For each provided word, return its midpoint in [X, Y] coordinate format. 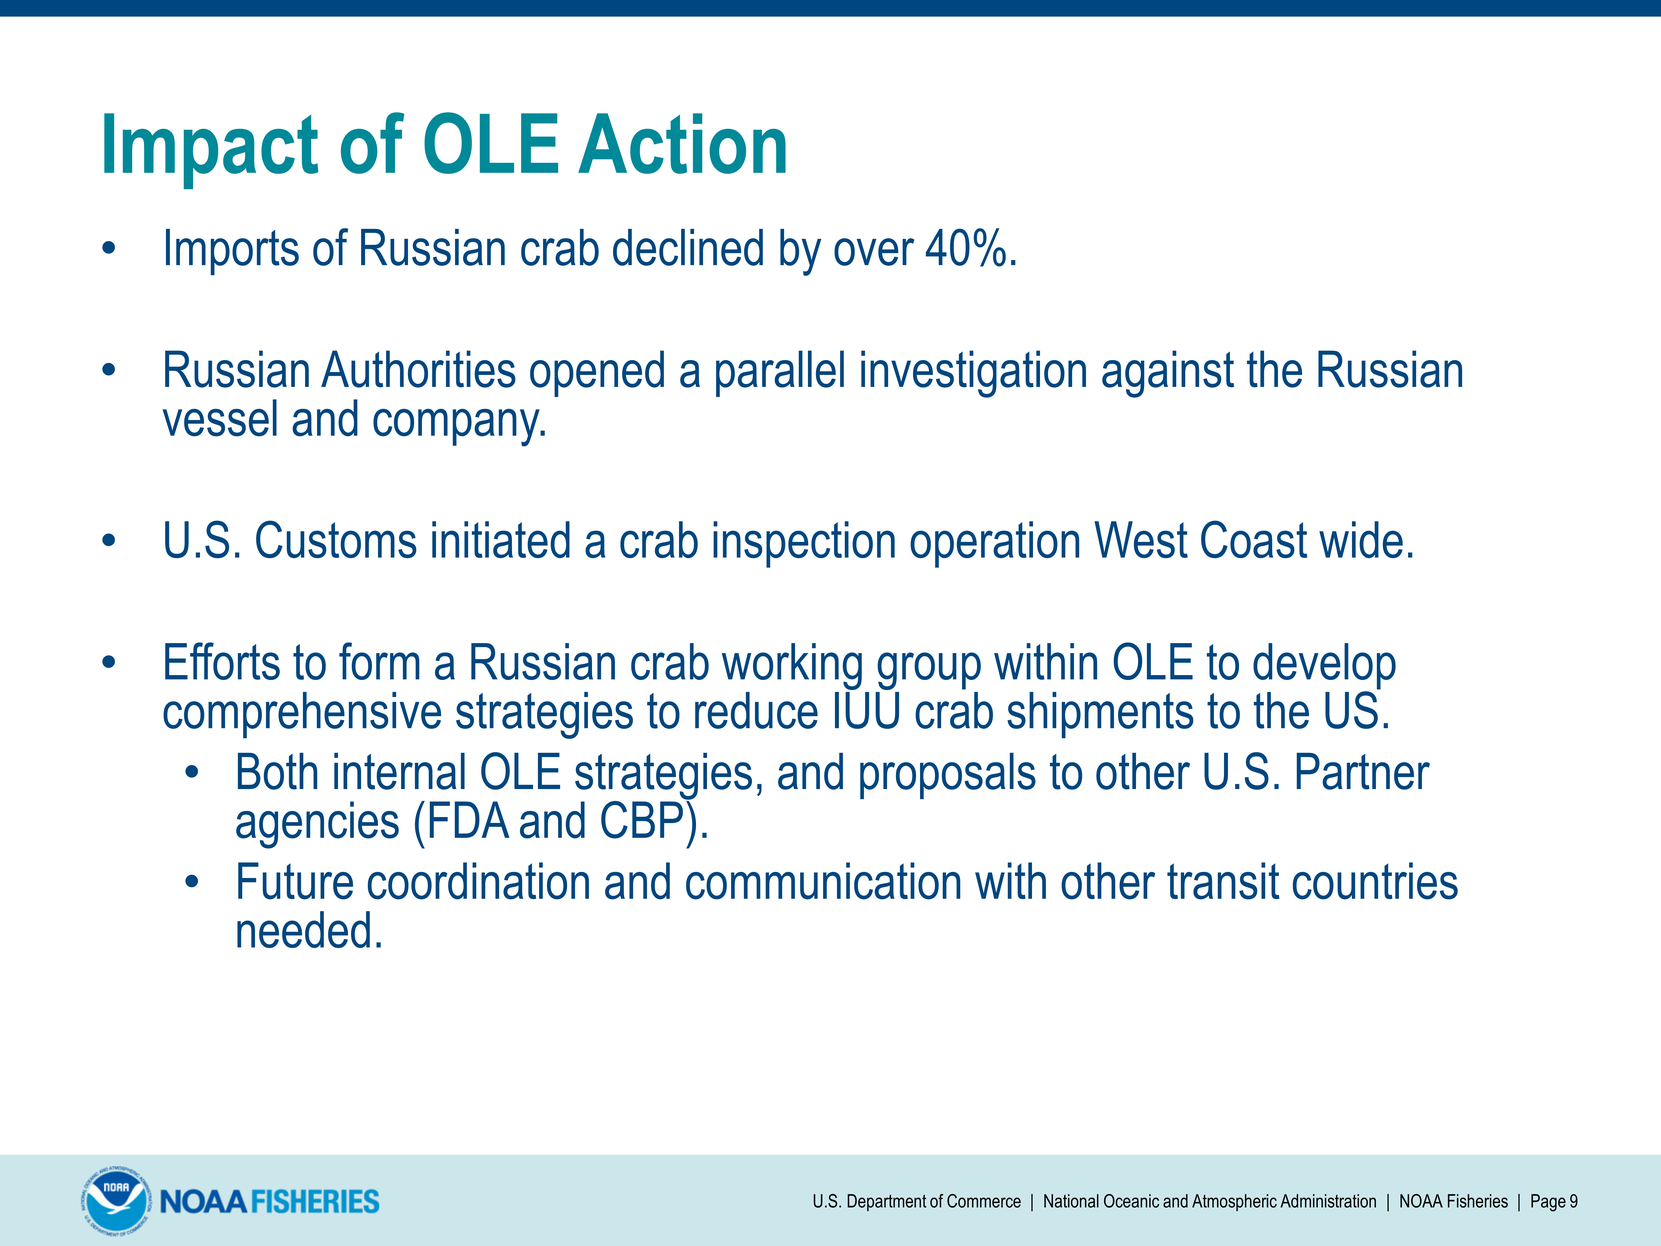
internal [399, 771]
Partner [1363, 771]
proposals [948, 776]
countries [1375, 881]
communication [823, 881]
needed [303, 929]
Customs [336, 539]
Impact [211, 151]
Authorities [418, 369]
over [874, 252]
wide [1361, 539]
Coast [1254, 539]
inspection [804, 544]
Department [886, 1202]
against [1168, 374]
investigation [973, 374]
